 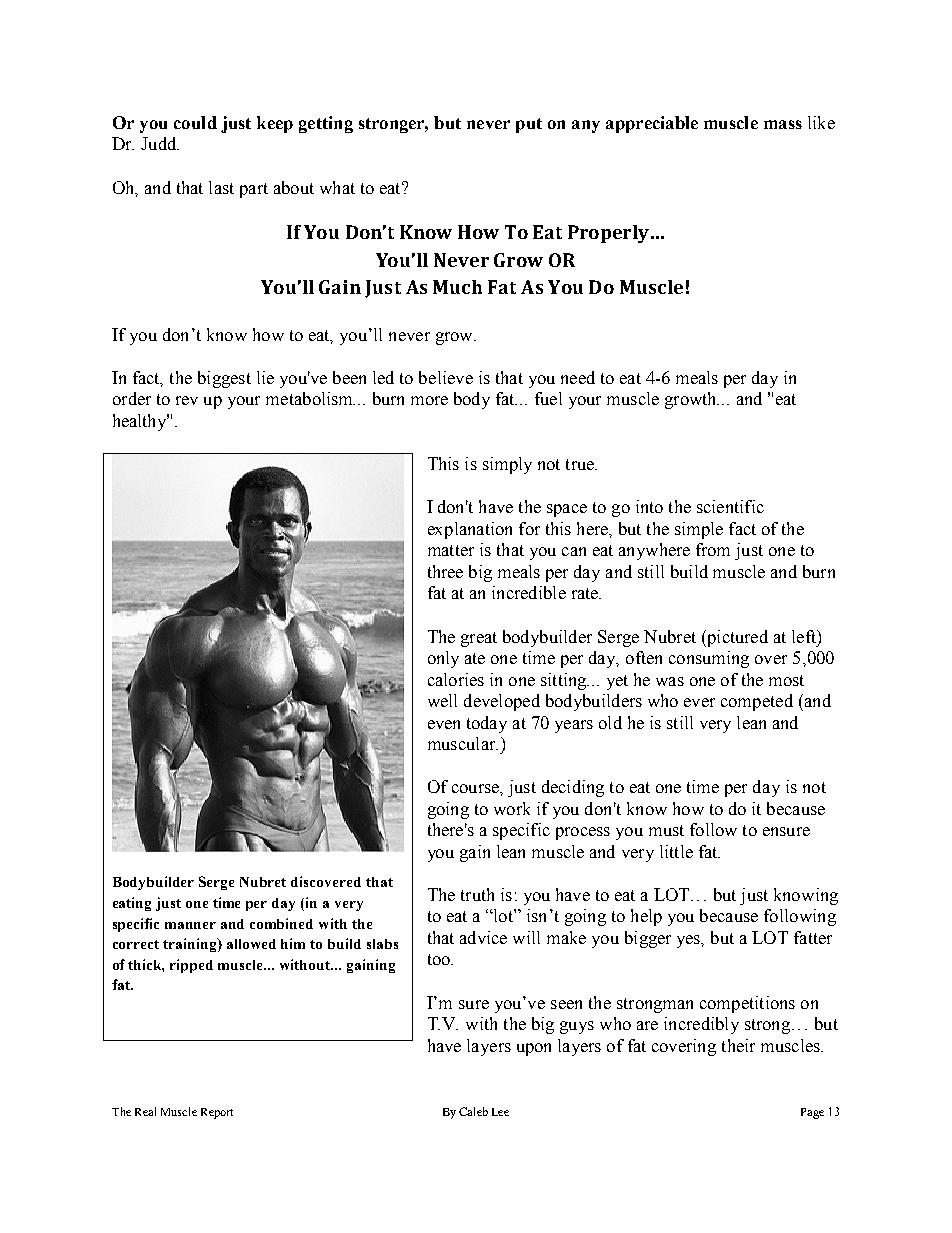 What do you see at coordinates (442, 700) in the screenshot?
I see `well` at bounding box center [442, 700].
